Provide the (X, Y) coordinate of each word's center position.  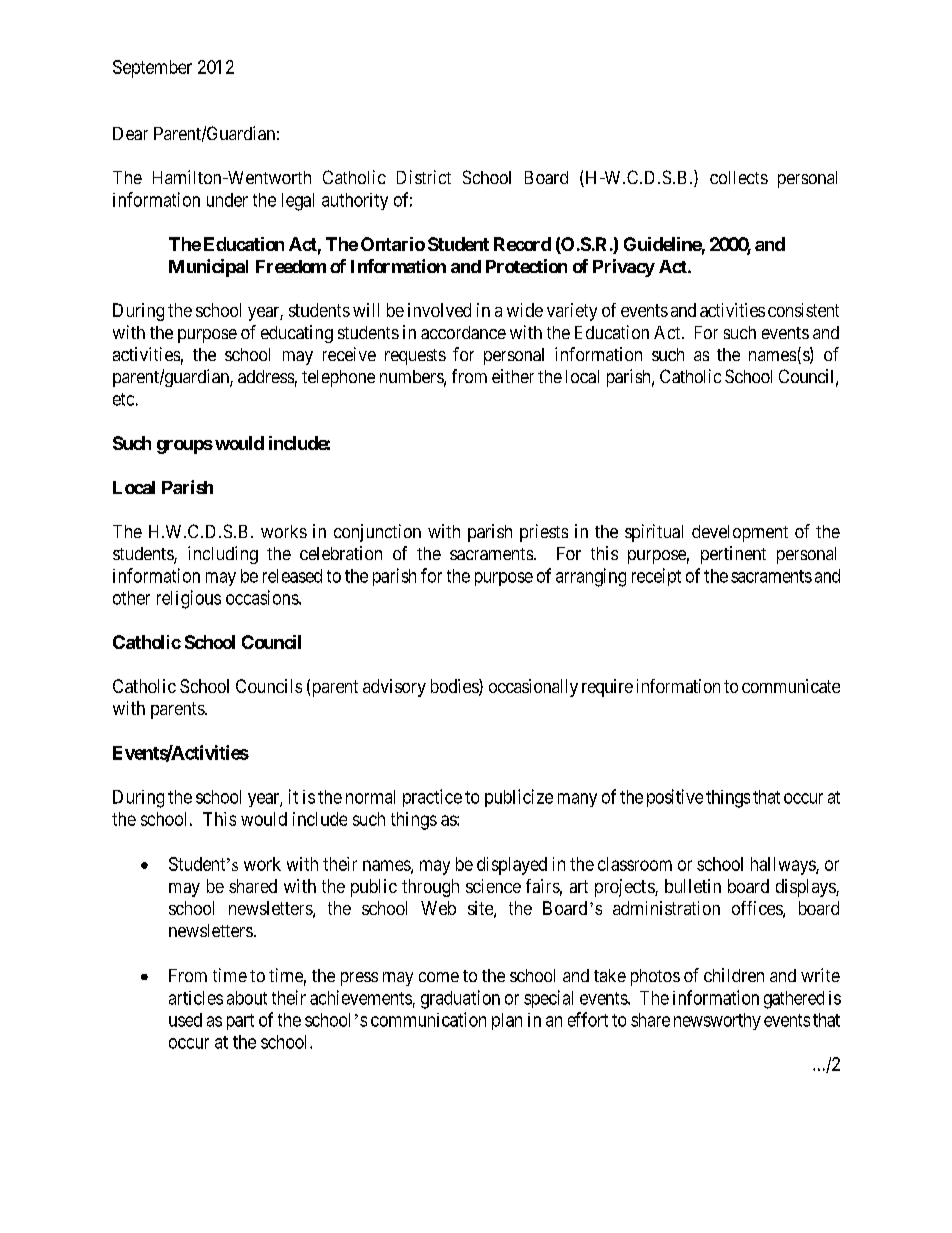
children (734, 975)
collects (739, 177)
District (424, 177)
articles (196, 998)
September (152, 69)
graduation (460, 999)
